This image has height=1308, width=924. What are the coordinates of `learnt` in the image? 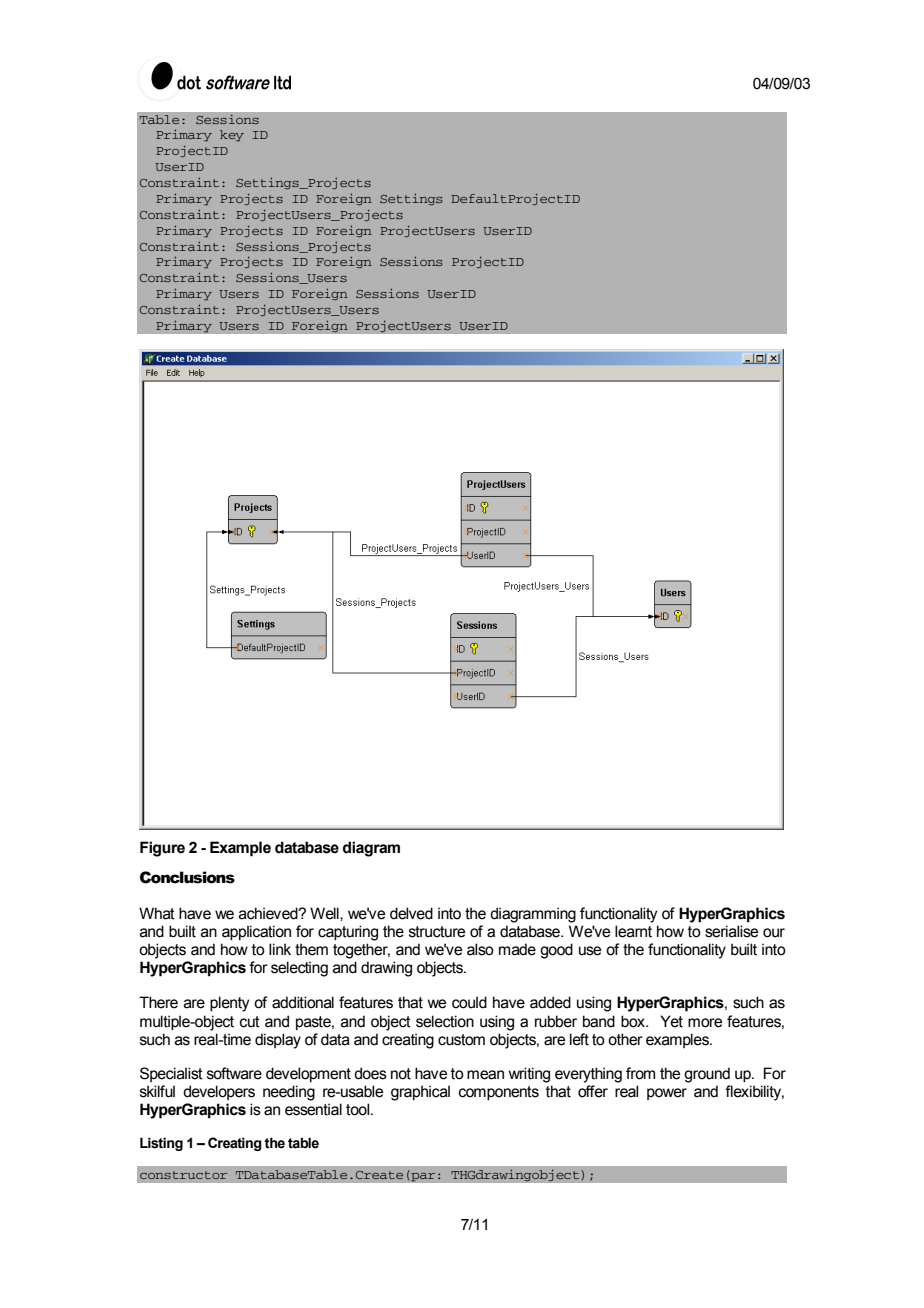 It's located at (633, 931).
